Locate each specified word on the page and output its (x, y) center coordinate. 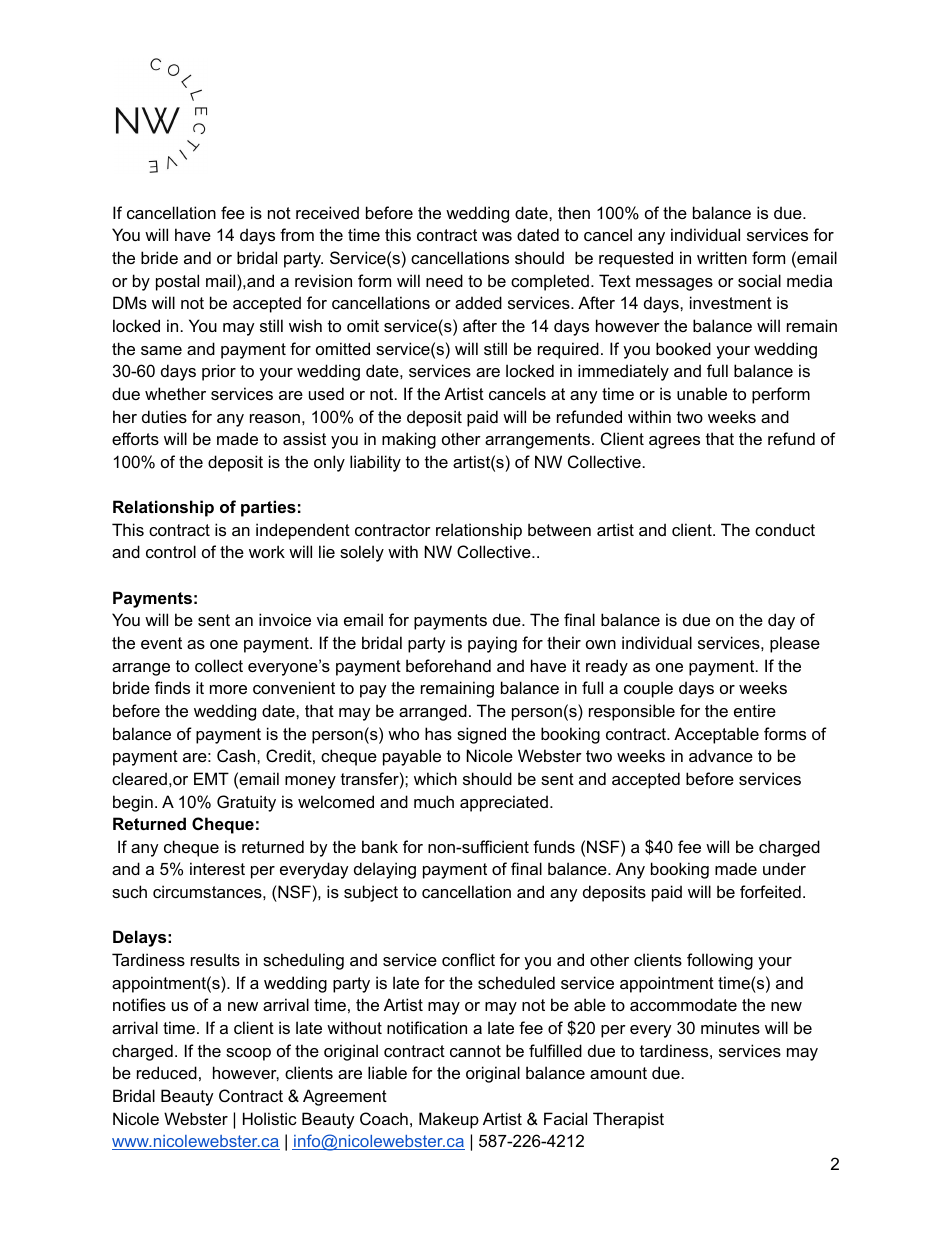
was (497, 236)
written (722, 257)
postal (177, 282)
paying (492, 644)
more (228, 689)
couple (648, 689)
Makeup (449, 1120)
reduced (167, 1072)
